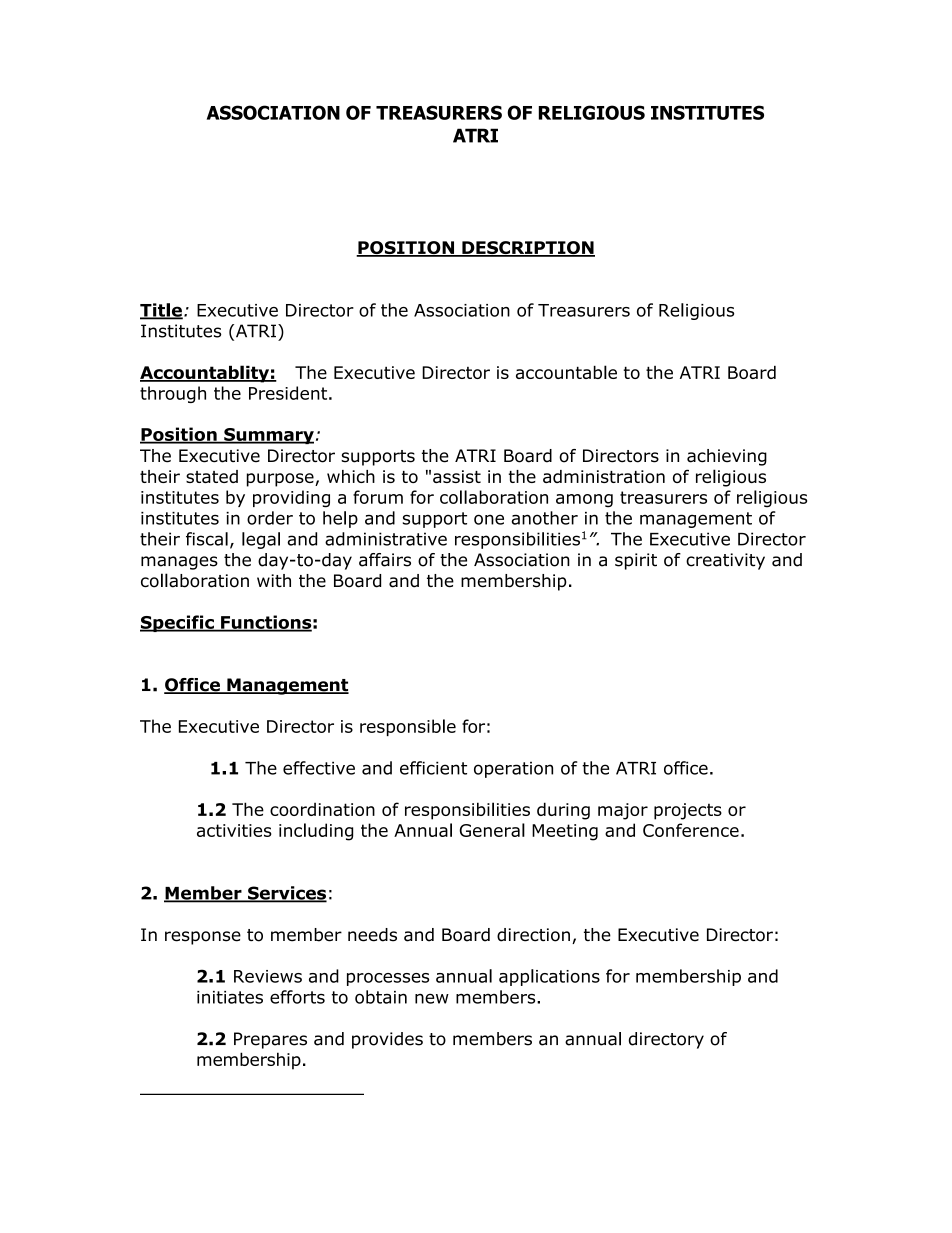 The height and width of the screenshot is (1233, 952). Describe the element at coordinates (161, 311) in the screenshot. I see `Title` at that location.
